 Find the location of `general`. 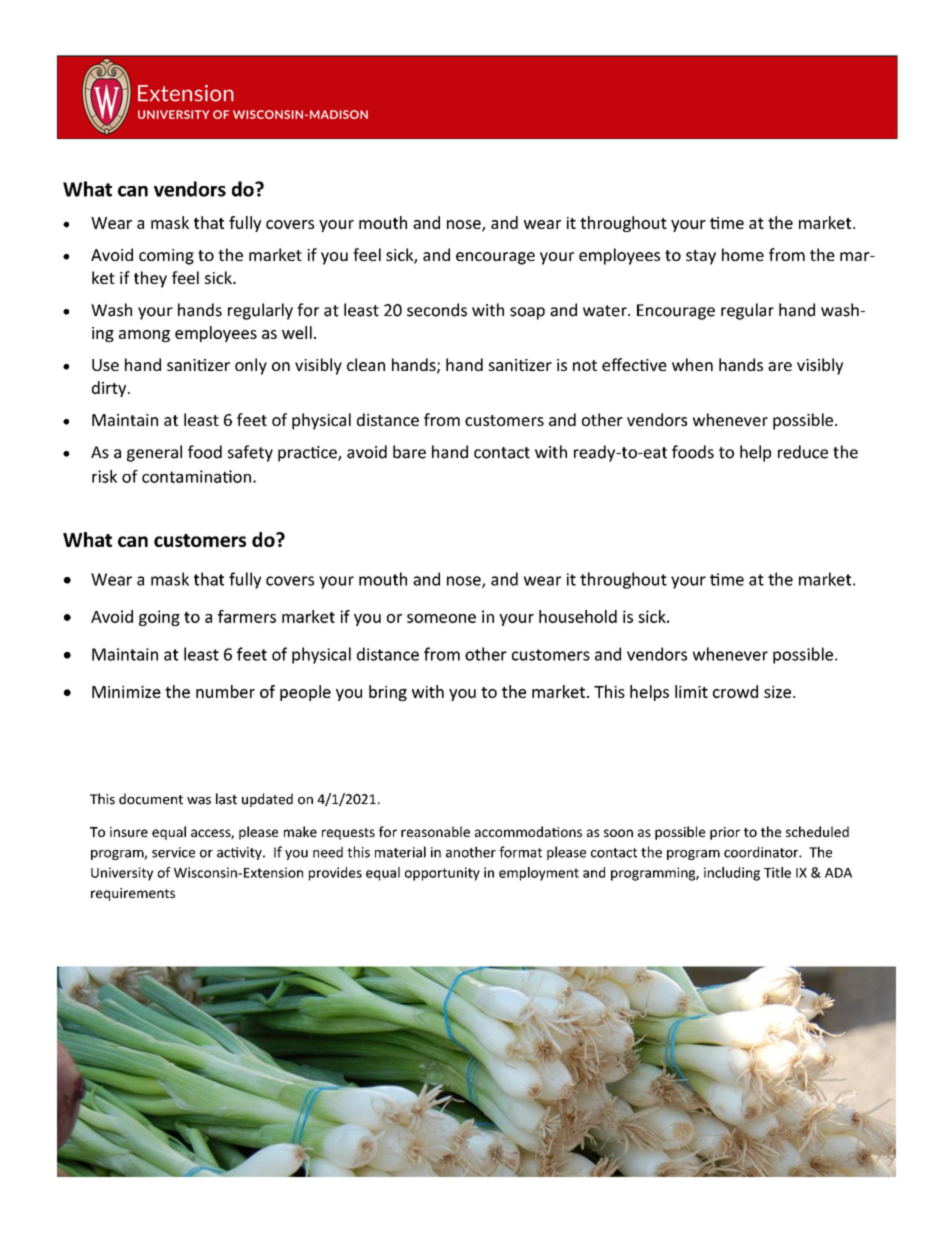

general is located at coordinates (154, 453).
